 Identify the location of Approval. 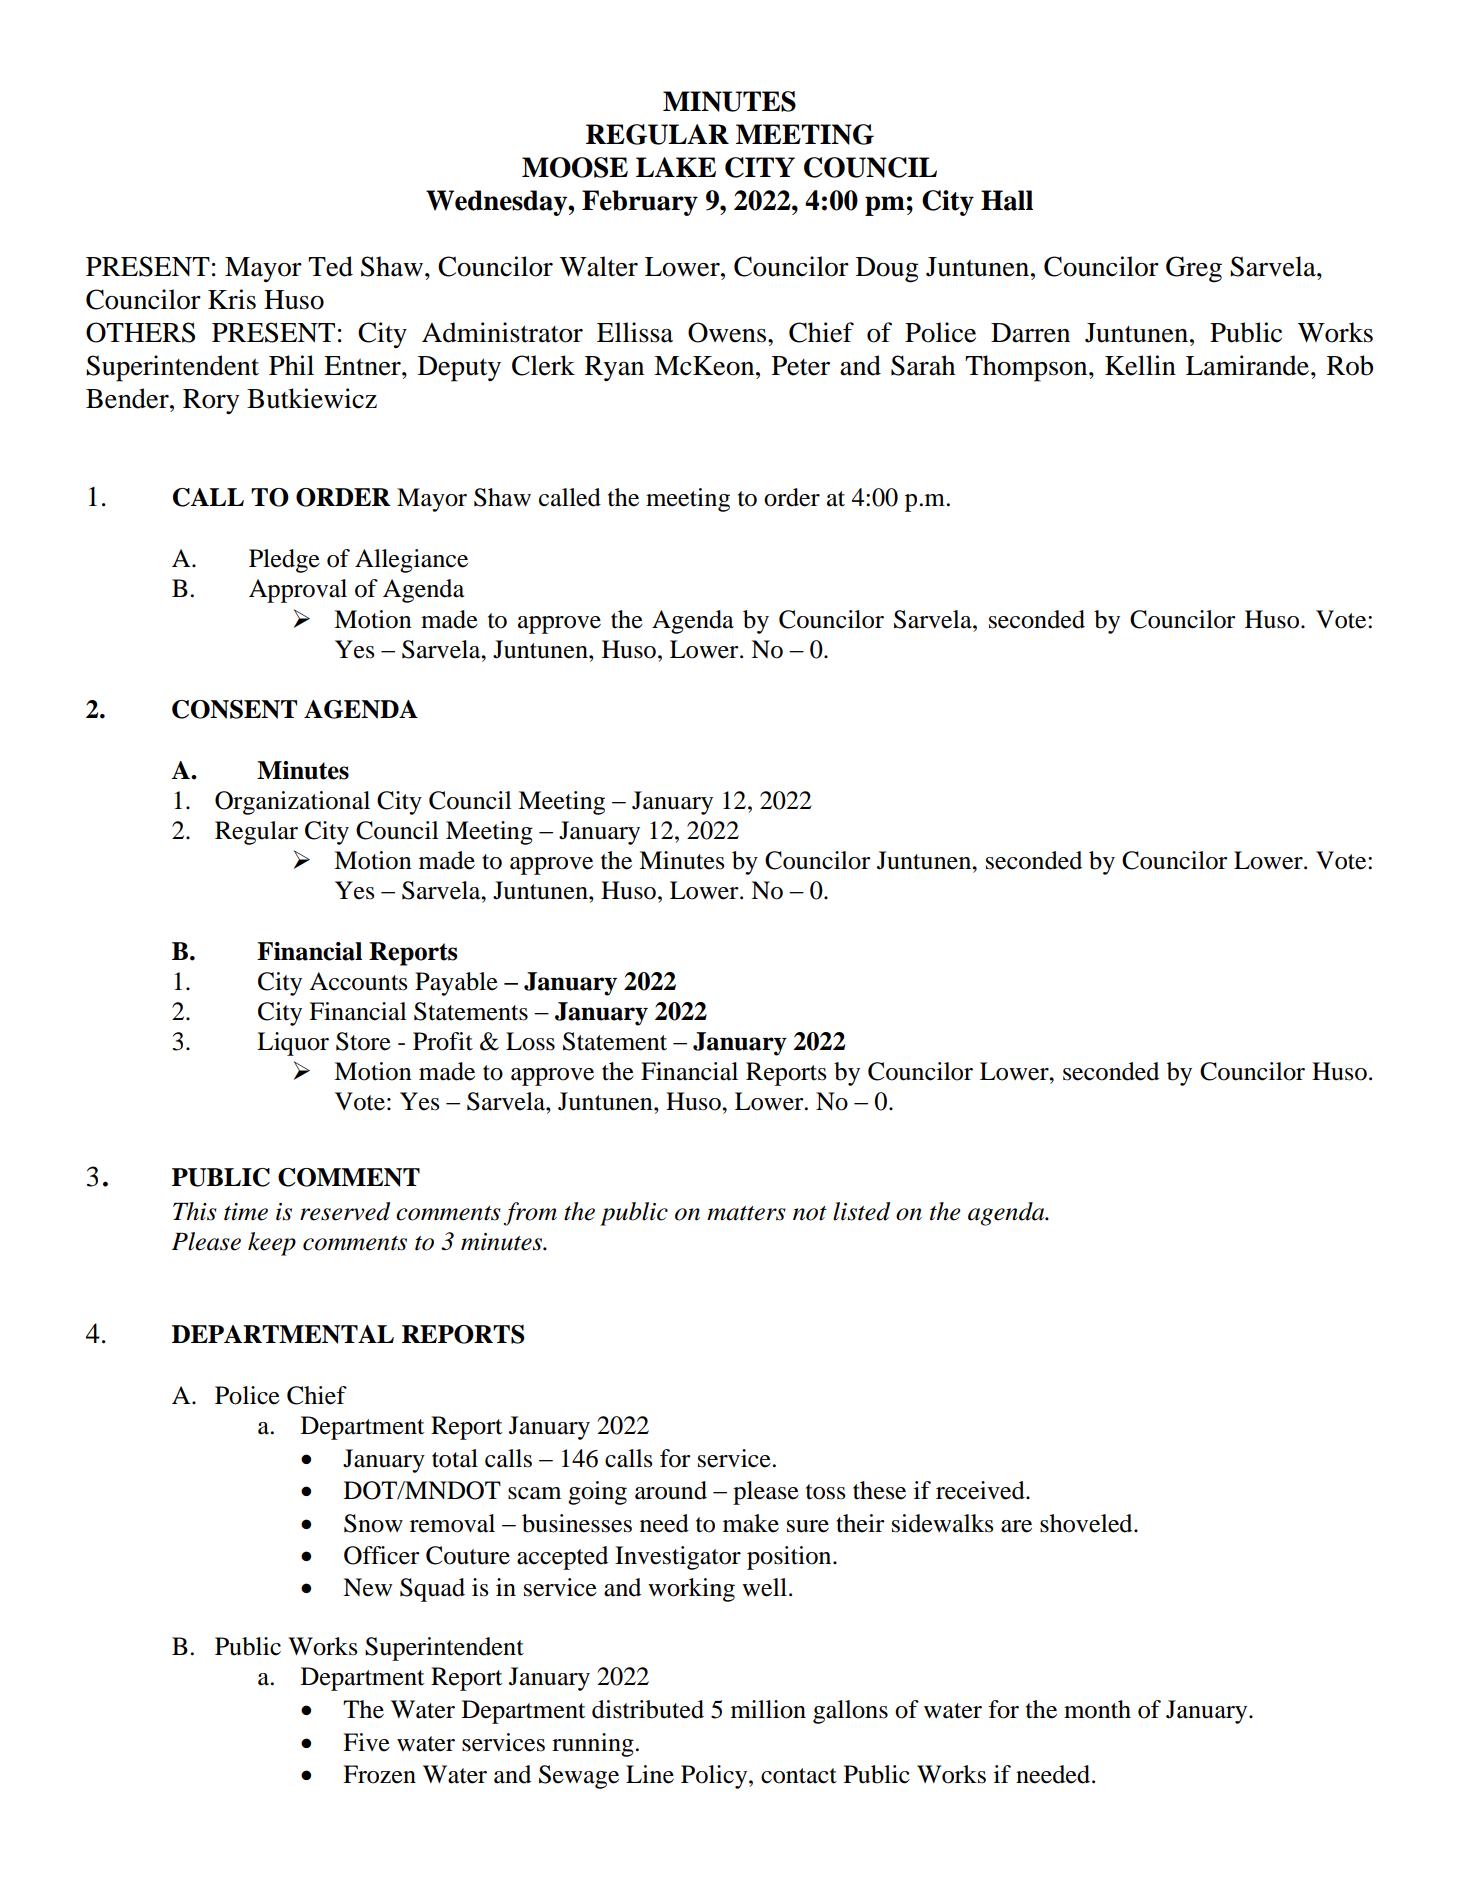
(298, 591).
